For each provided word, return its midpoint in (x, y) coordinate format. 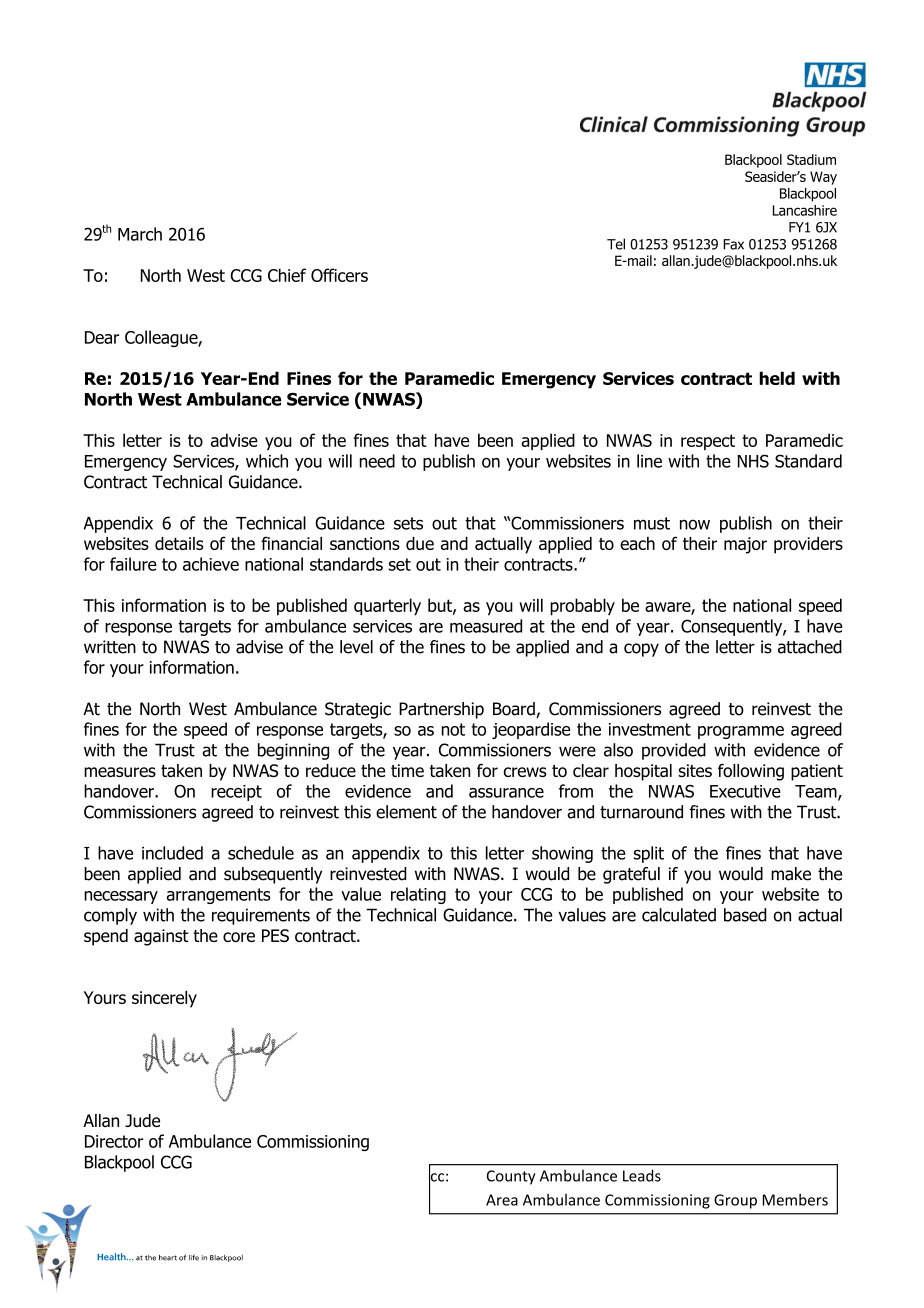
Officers (339, 275)
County (511, 1177)
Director (114, 1141)
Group (735, 1201)
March (140, 234)
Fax (733, 244)
